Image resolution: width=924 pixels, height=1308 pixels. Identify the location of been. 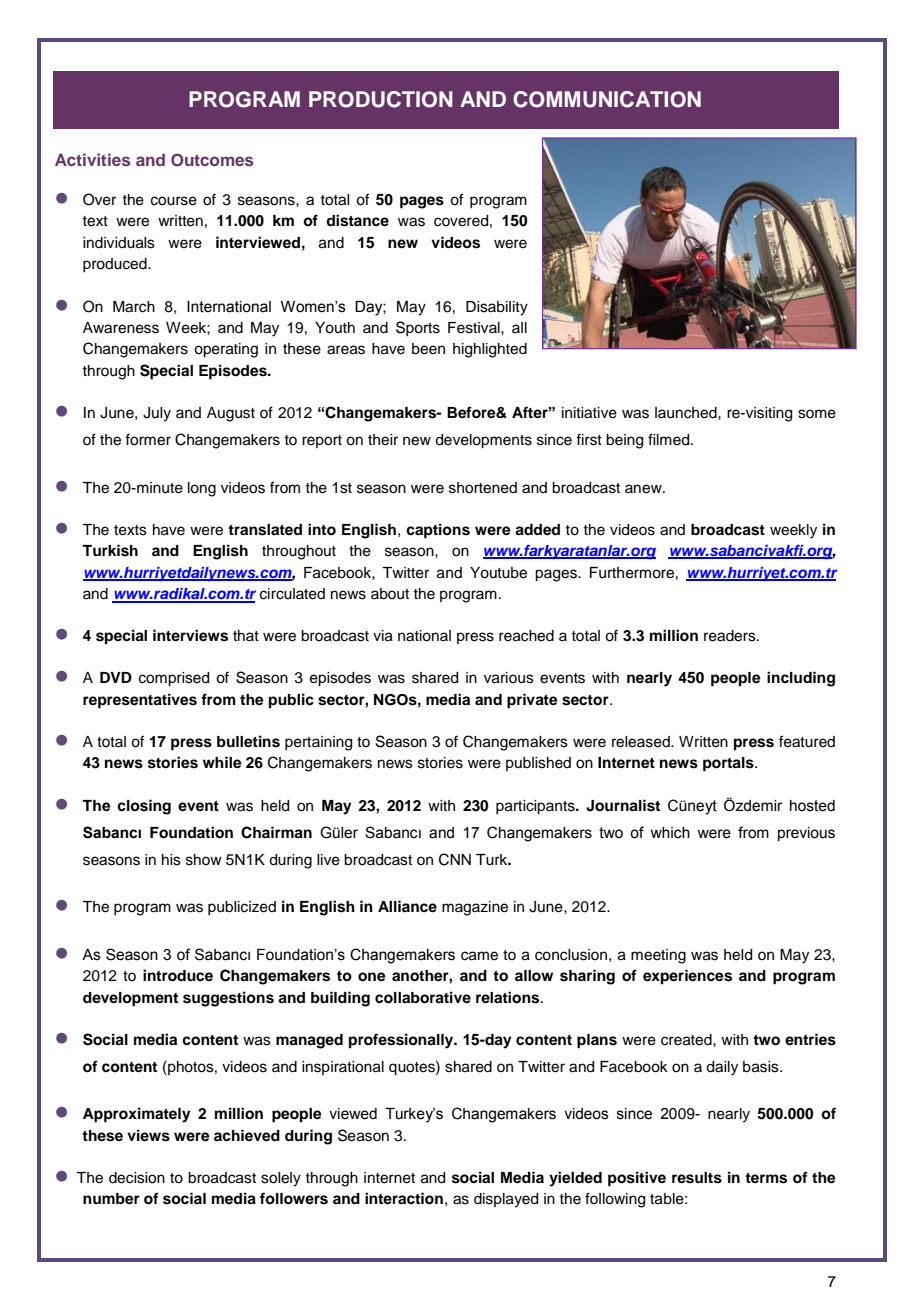
(428, 349).
